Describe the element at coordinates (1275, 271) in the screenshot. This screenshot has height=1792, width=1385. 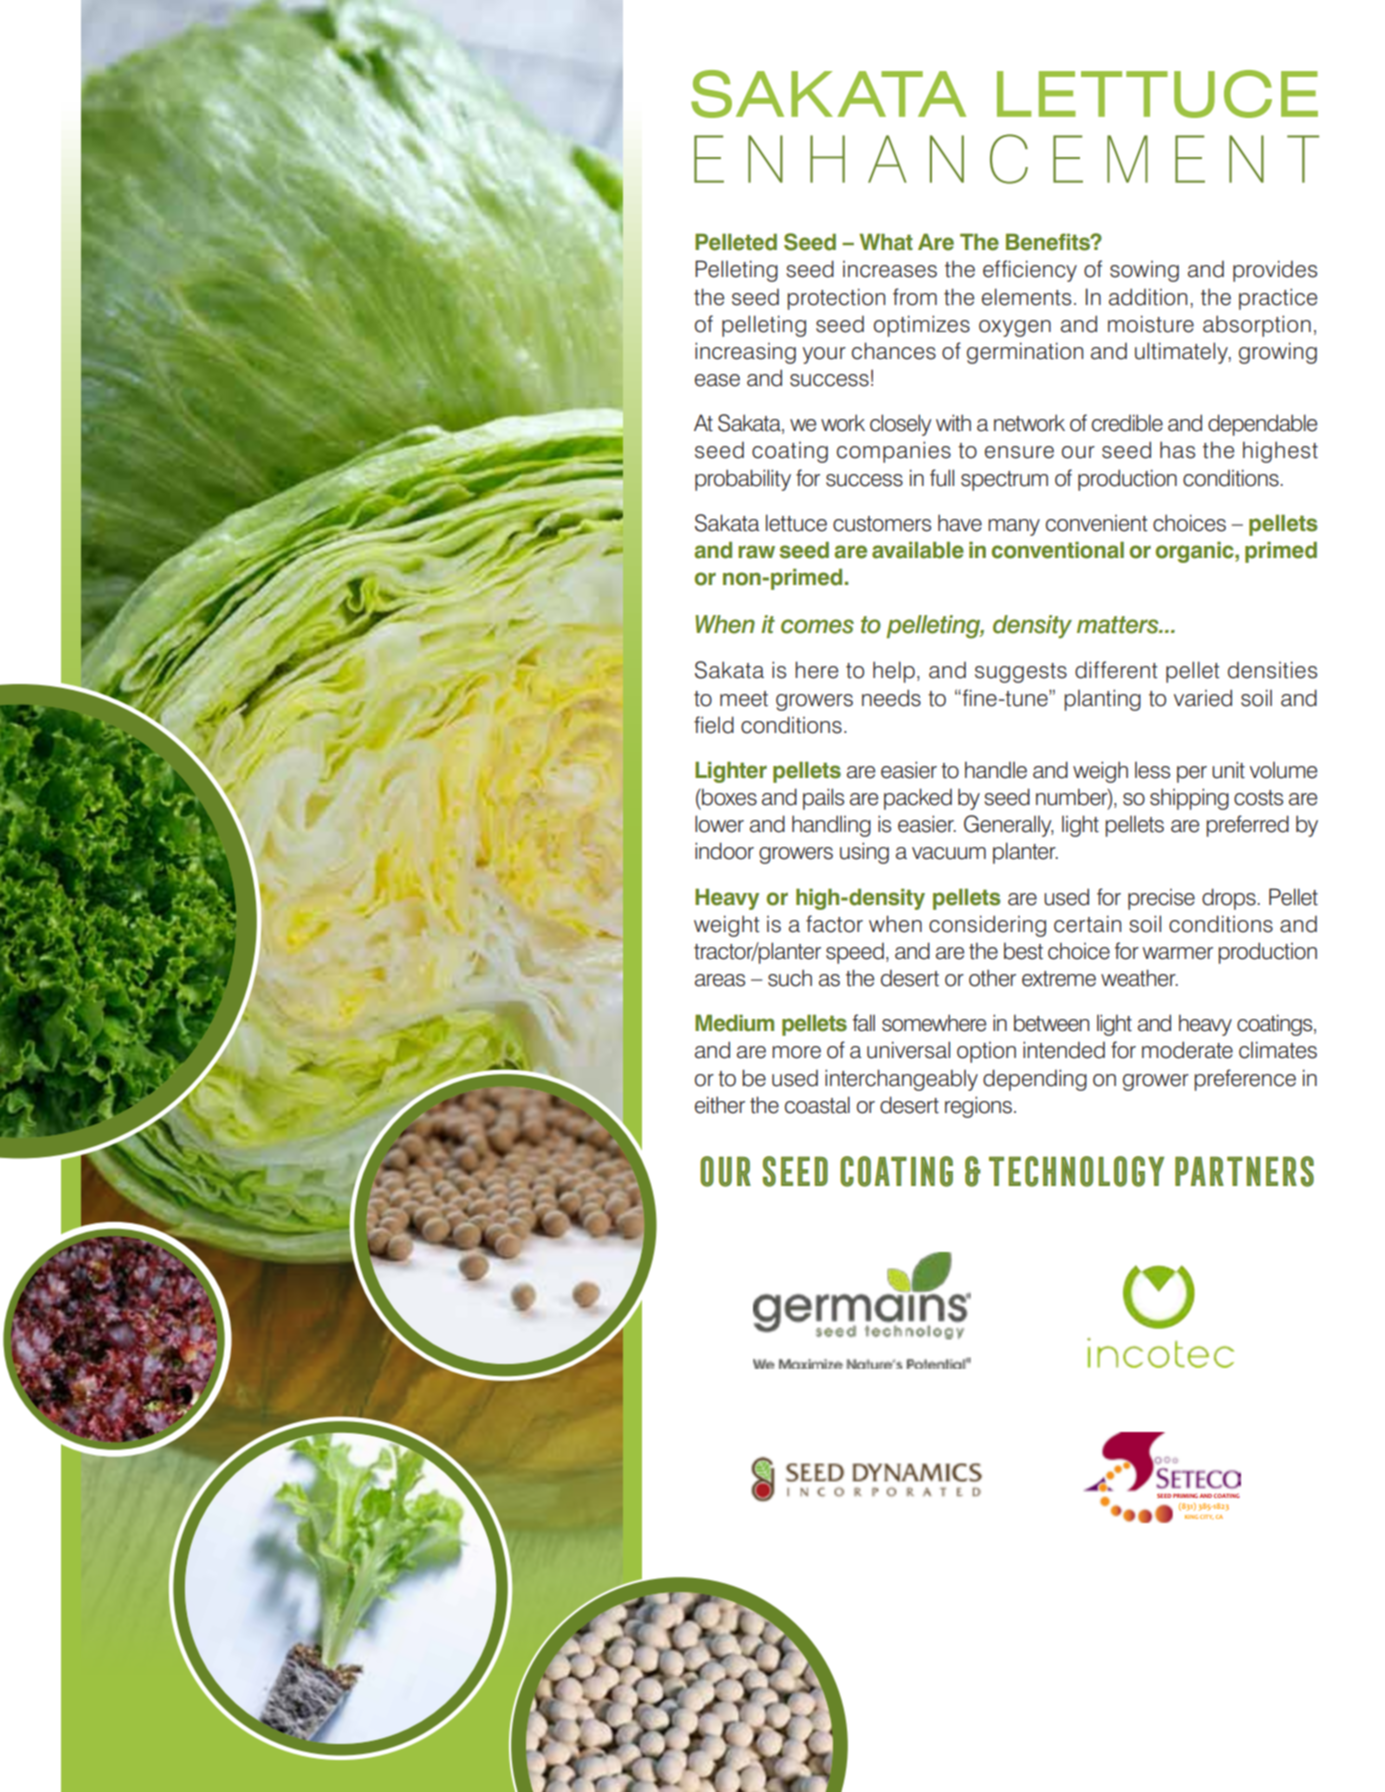
I see `provides` at that location.
